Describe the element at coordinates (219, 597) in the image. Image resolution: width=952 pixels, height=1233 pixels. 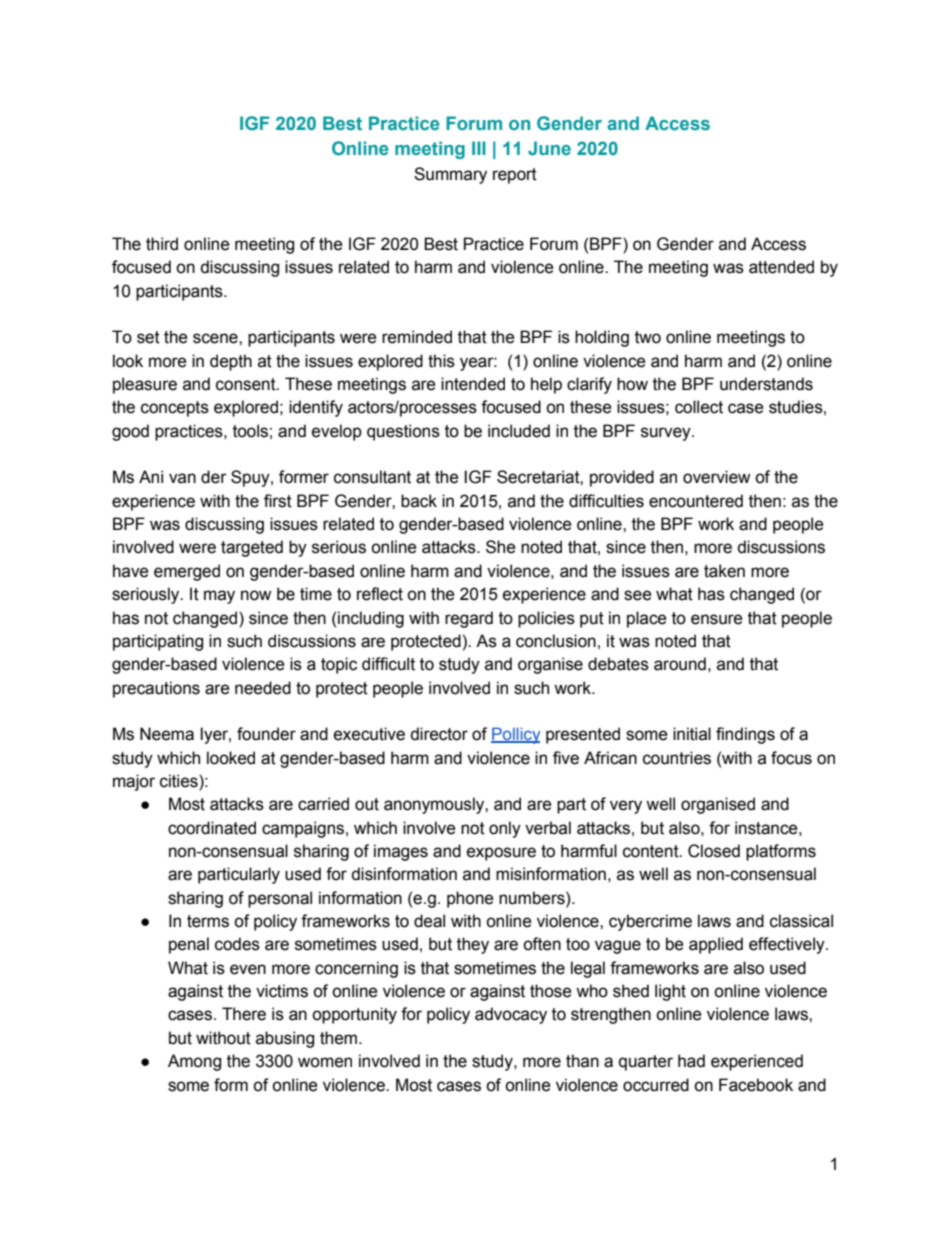
I see `may` at that location.
